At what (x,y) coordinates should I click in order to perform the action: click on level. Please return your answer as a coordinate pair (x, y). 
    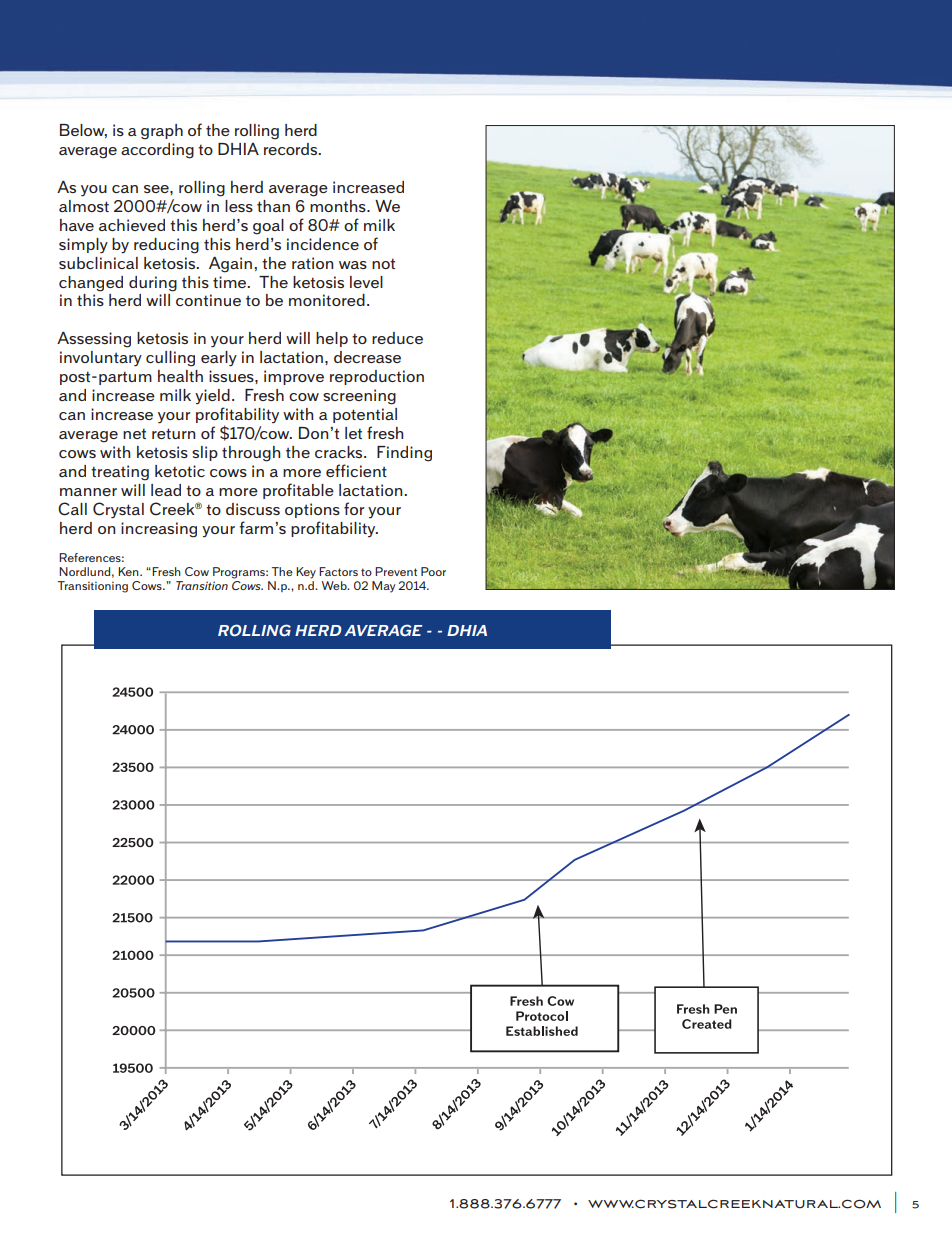
    Looking at the image, I should click on (366, 282).
